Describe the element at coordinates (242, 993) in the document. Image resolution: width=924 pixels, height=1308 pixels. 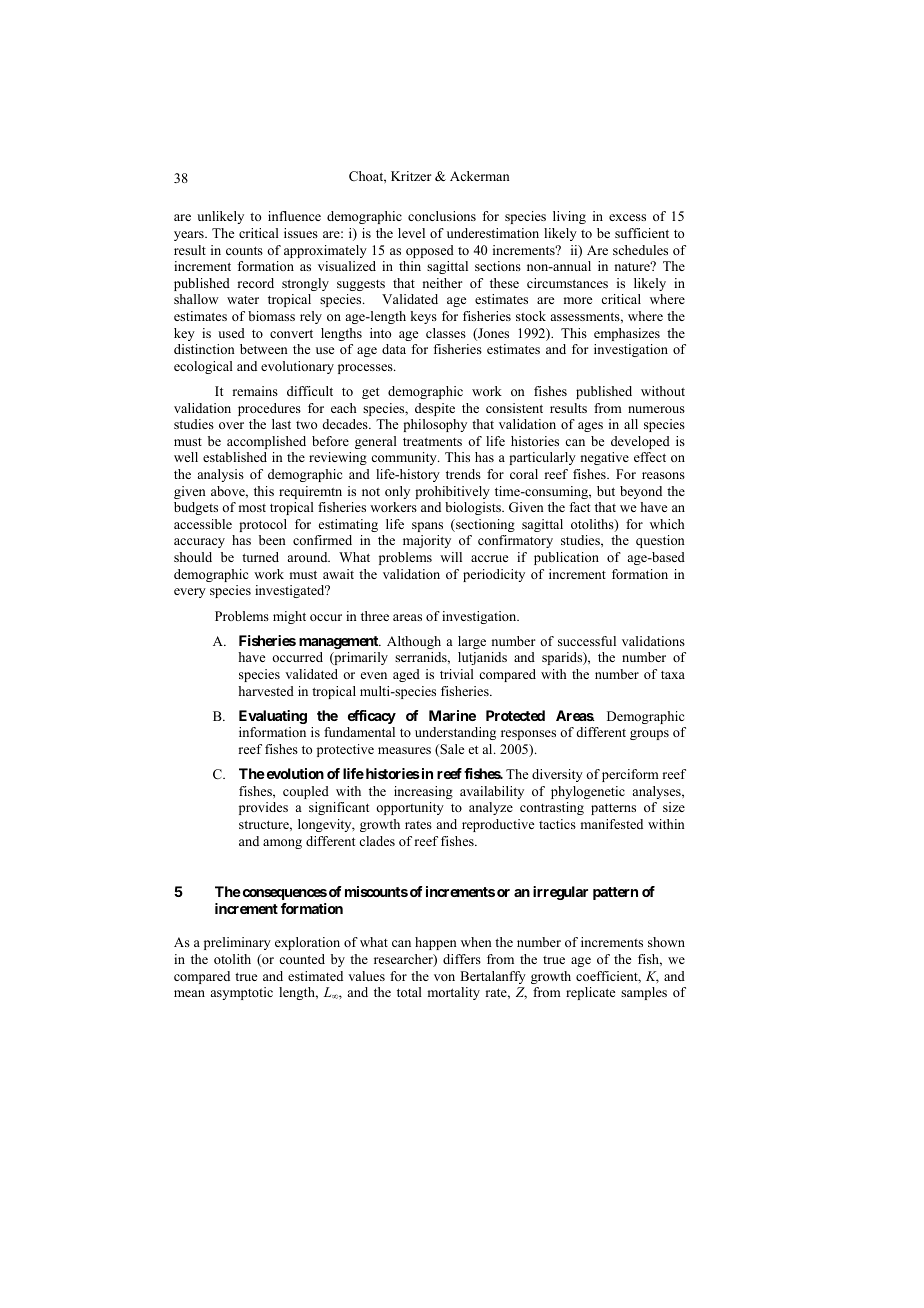
I see `asymptotic` at that location.
